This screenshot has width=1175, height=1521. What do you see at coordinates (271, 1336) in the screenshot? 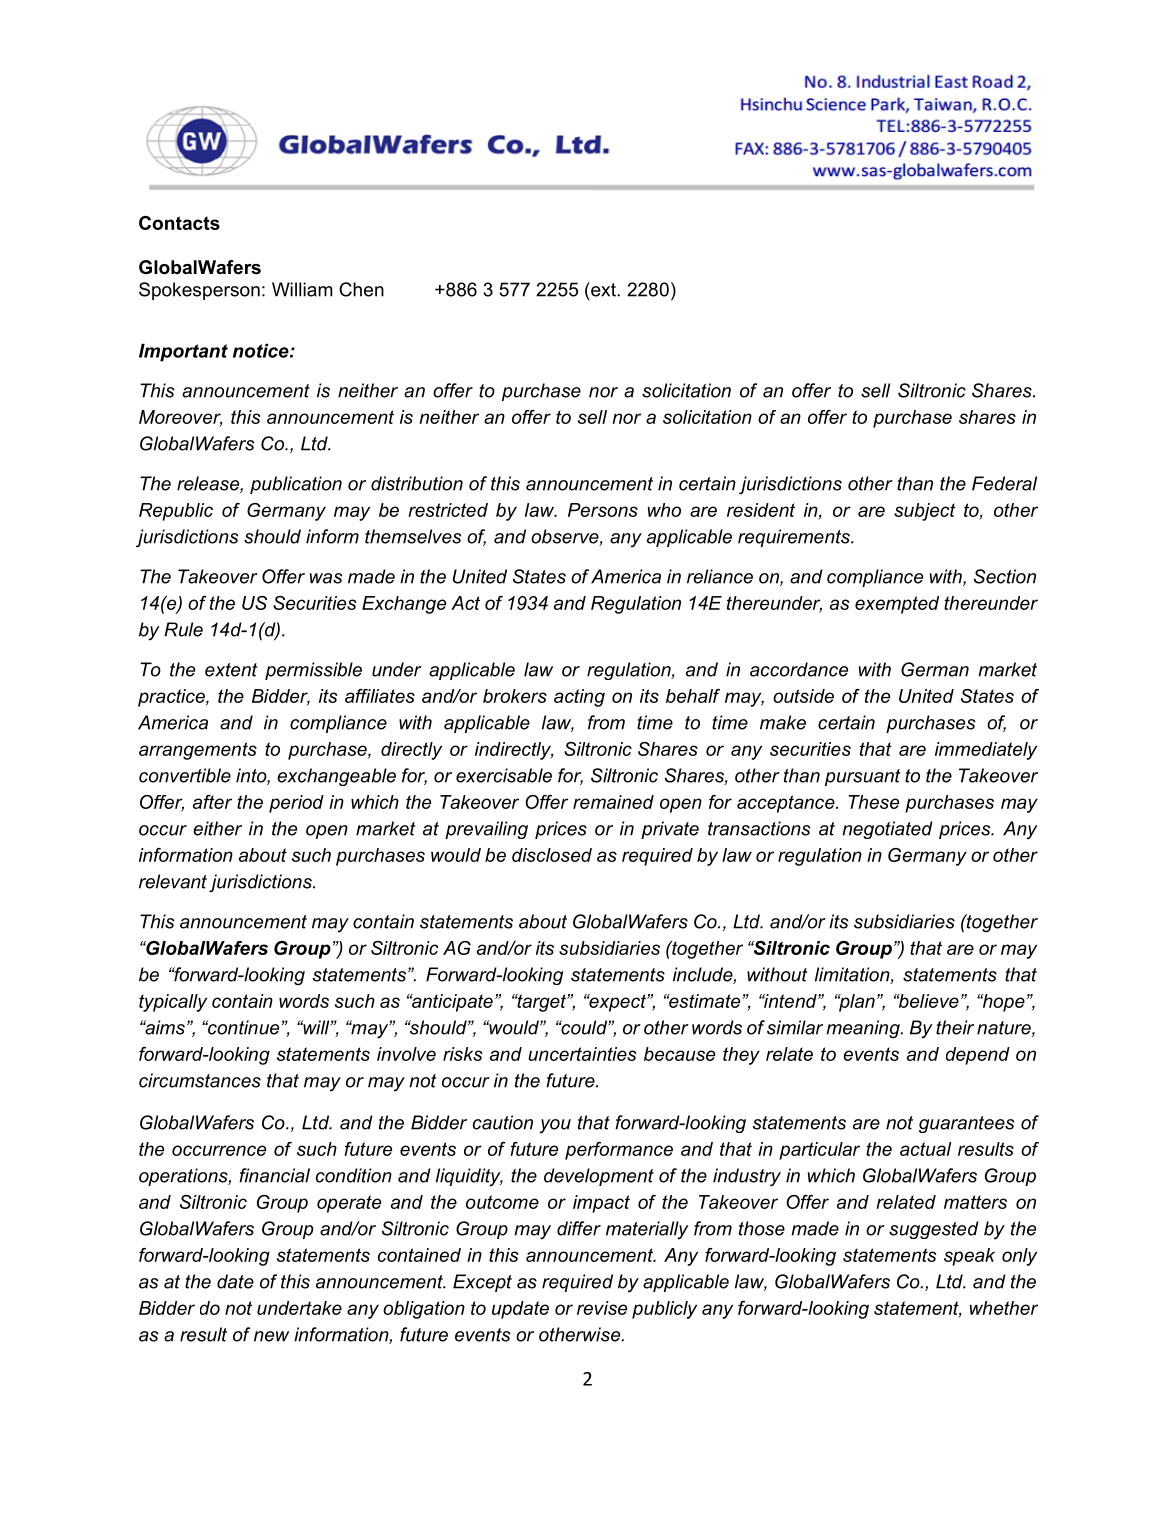
I see `new` at bounding box center [271, 1336].
